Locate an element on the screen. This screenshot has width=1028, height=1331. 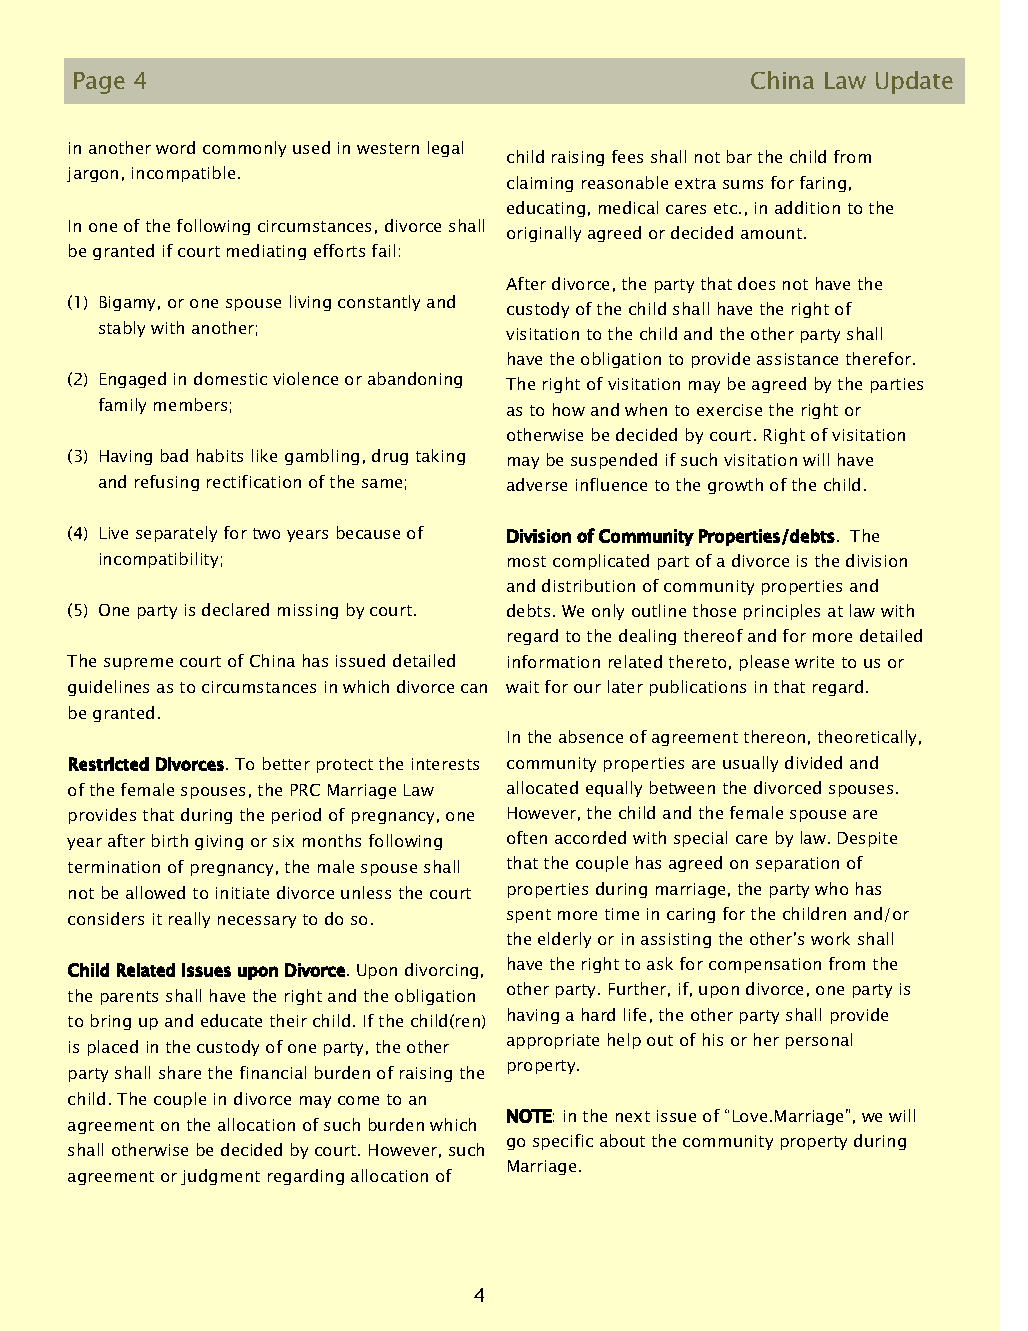
growth is located at coordinates (735, 486).
